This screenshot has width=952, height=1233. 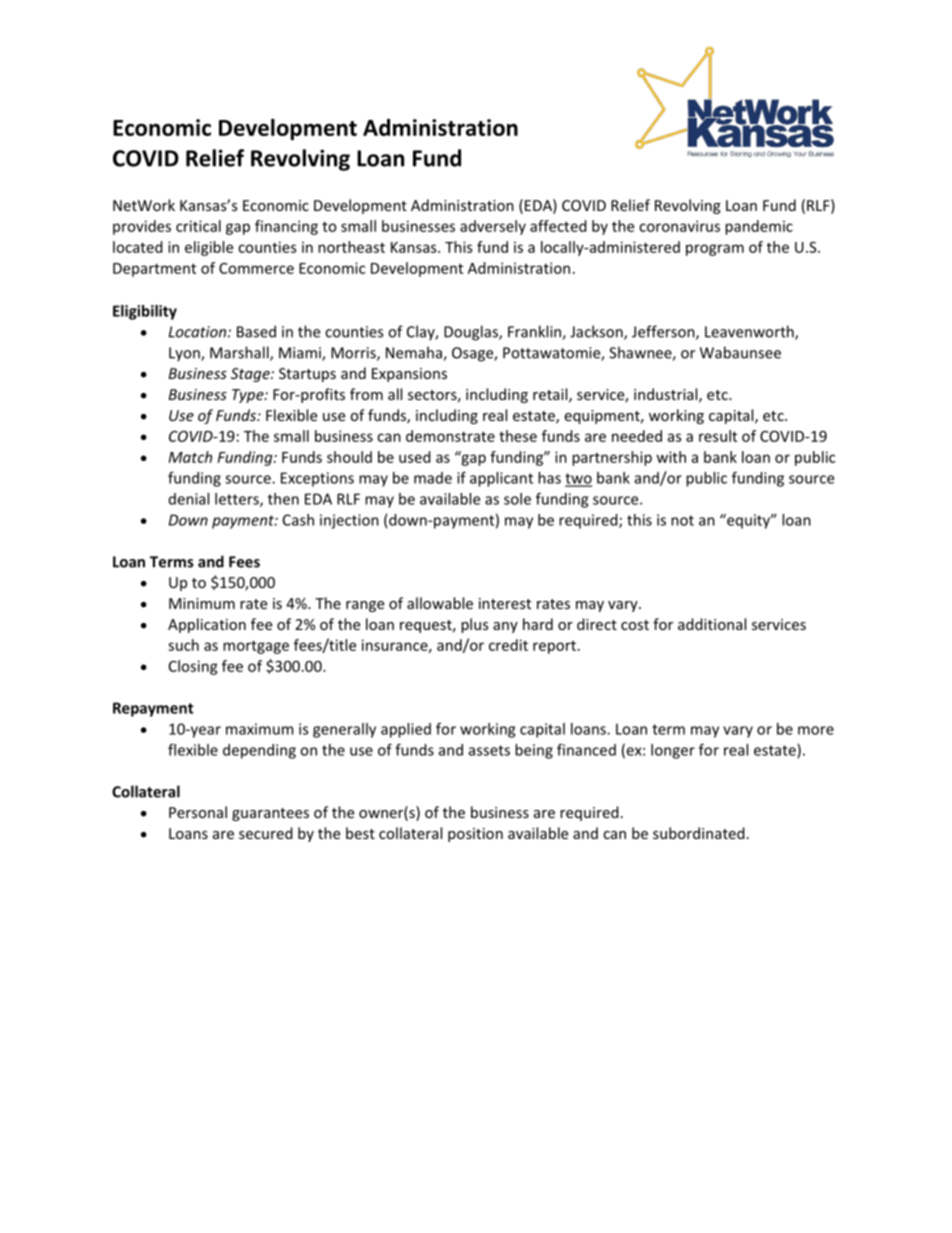 I want to click on subordinated, so click(x=699, y=833).
